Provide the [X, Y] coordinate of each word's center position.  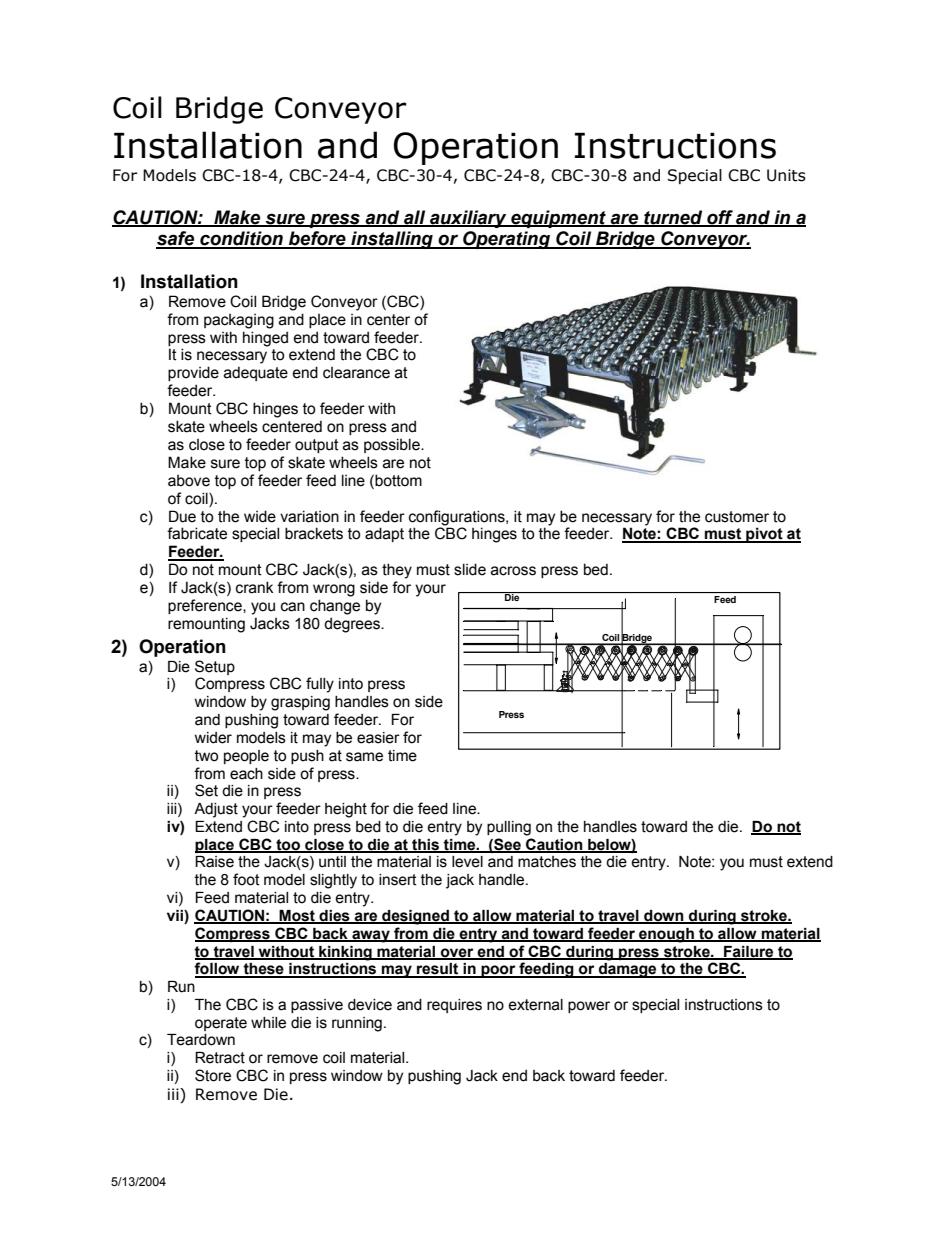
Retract [220, 1058]
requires [454, 1006]
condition [241, 239]
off [720, 218]
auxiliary [468, 219]
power [589, 1007]
